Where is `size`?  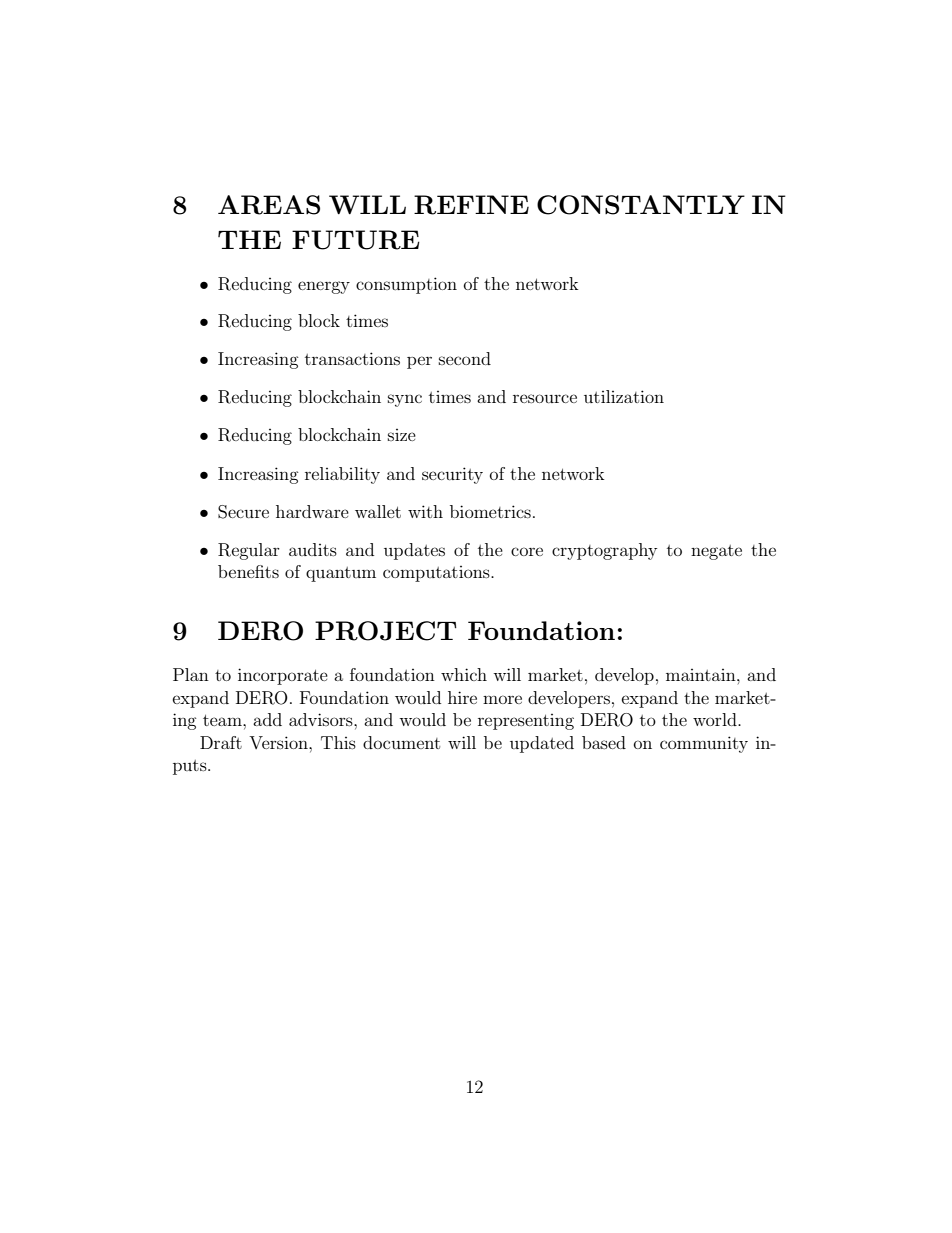
size is located at coordinates (402, 435).
